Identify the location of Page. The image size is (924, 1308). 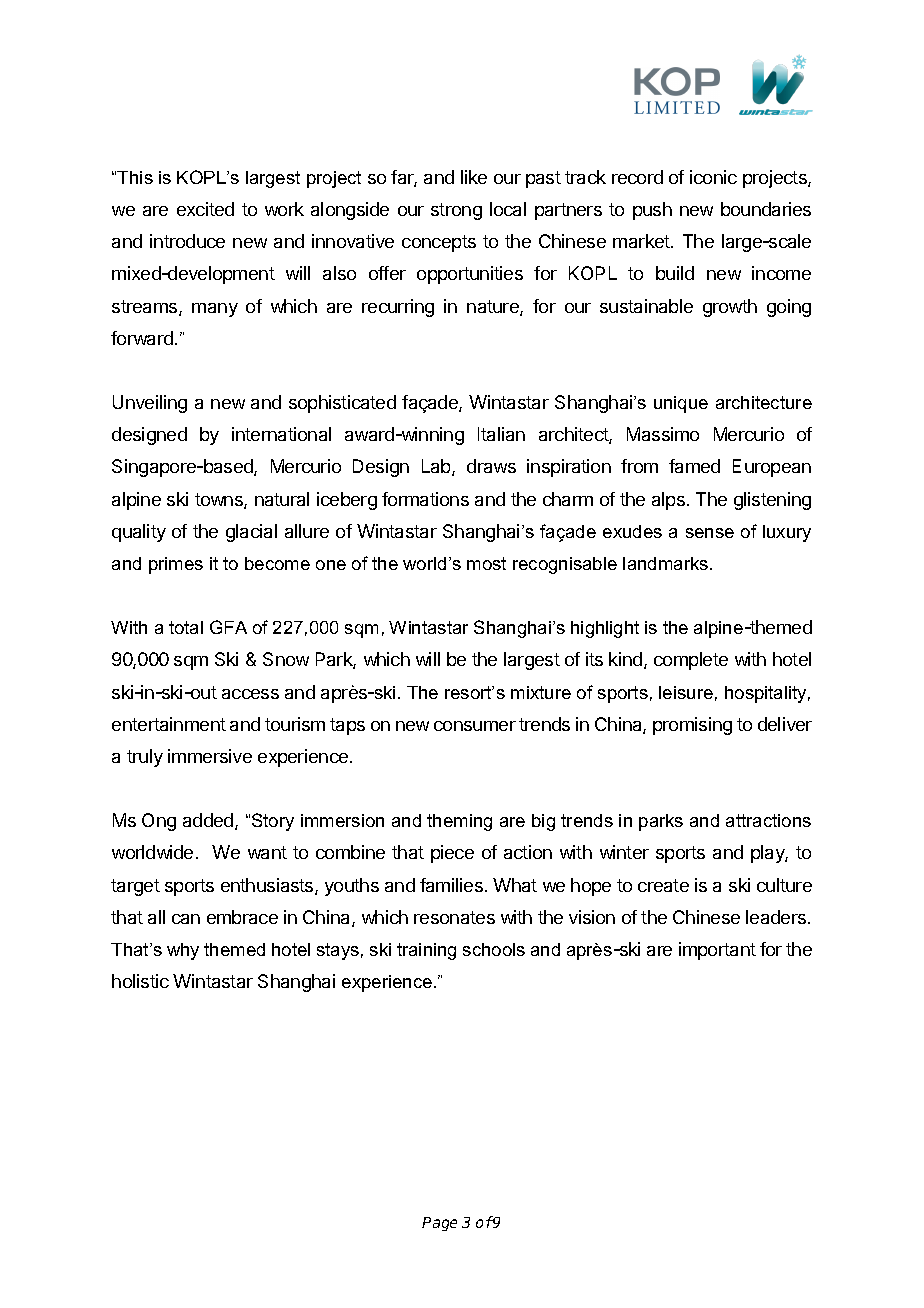
(439, 1224).
